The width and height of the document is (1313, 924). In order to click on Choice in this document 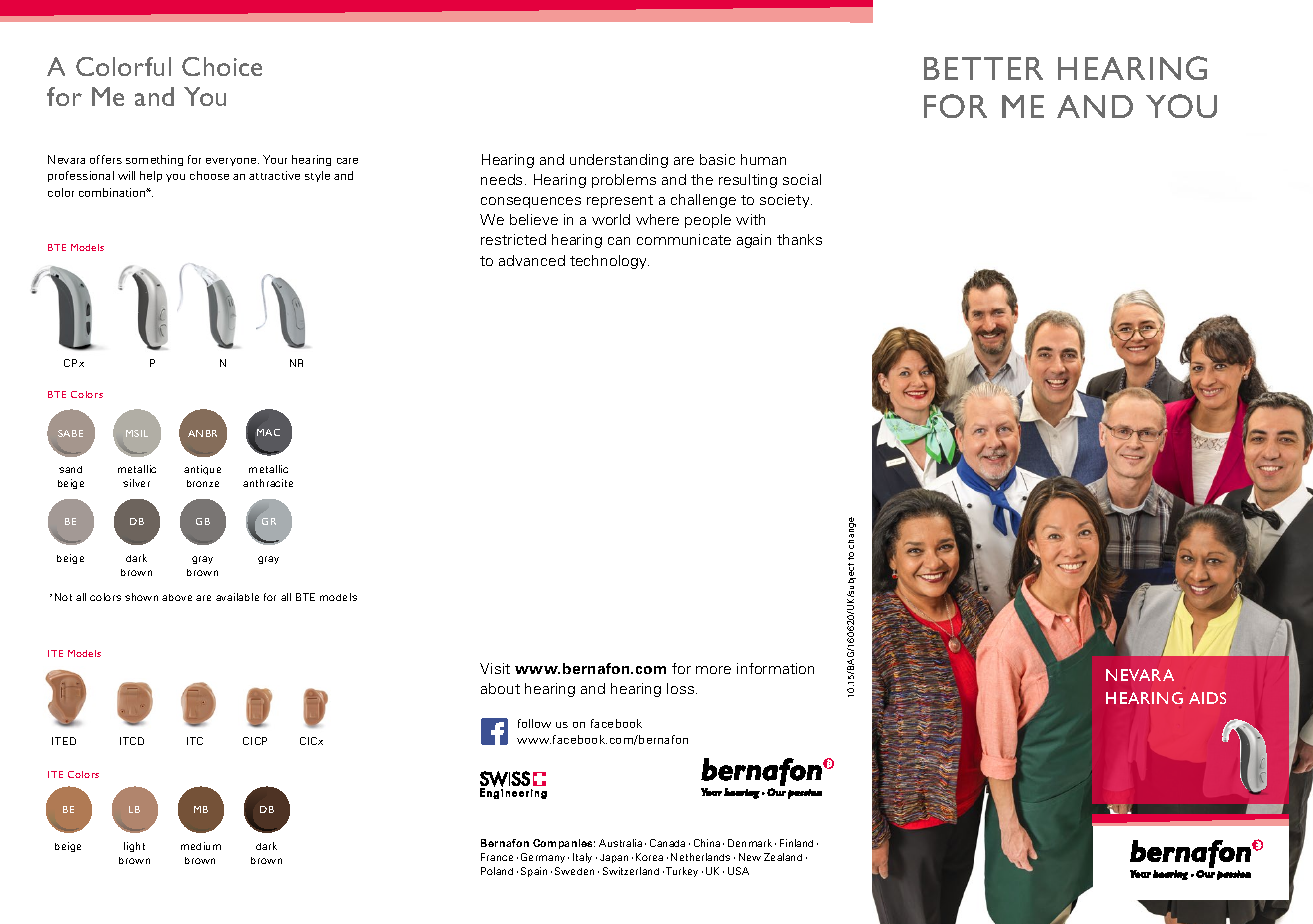, I will do `click(222, 66)`.
